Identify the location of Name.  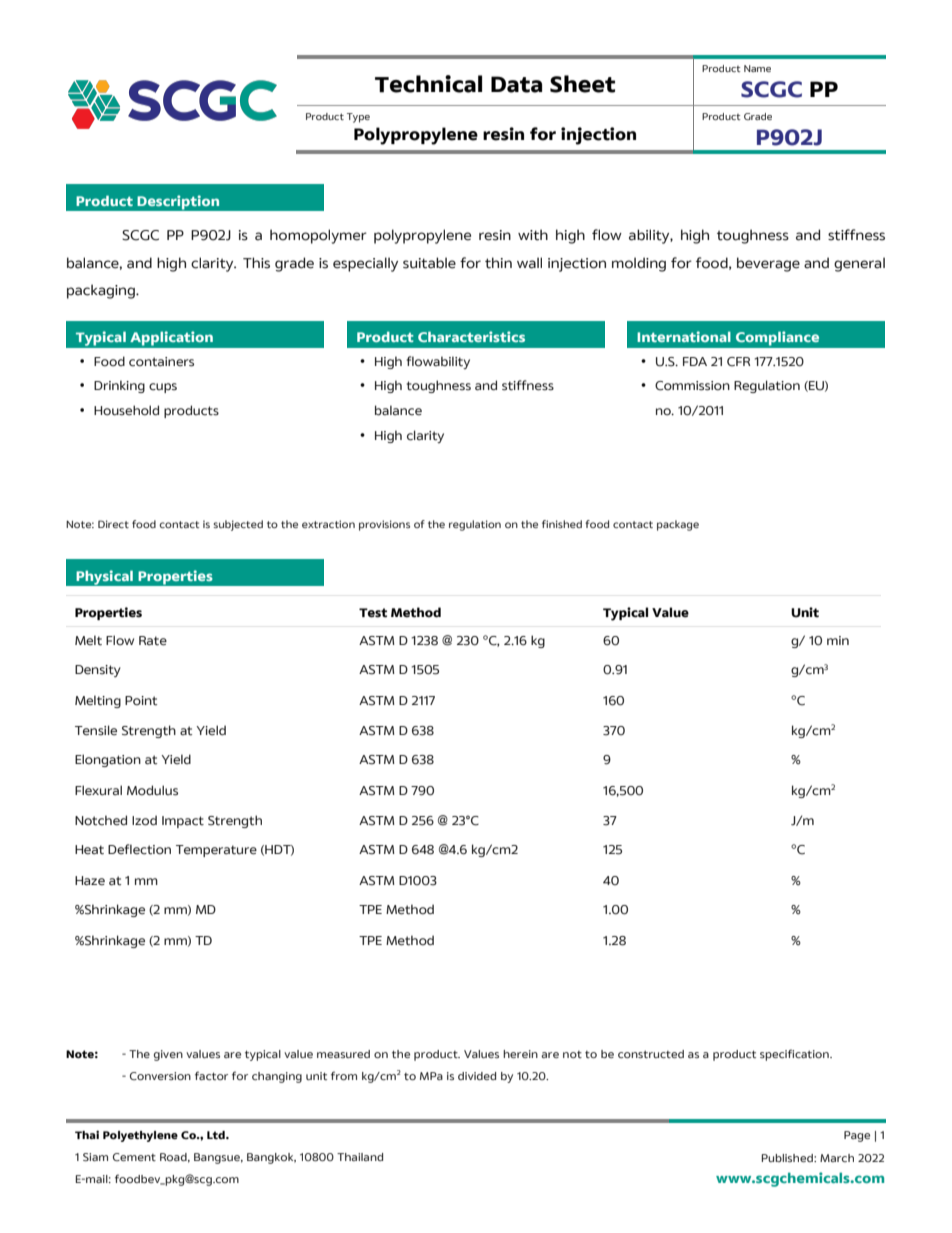
(757, 68).
